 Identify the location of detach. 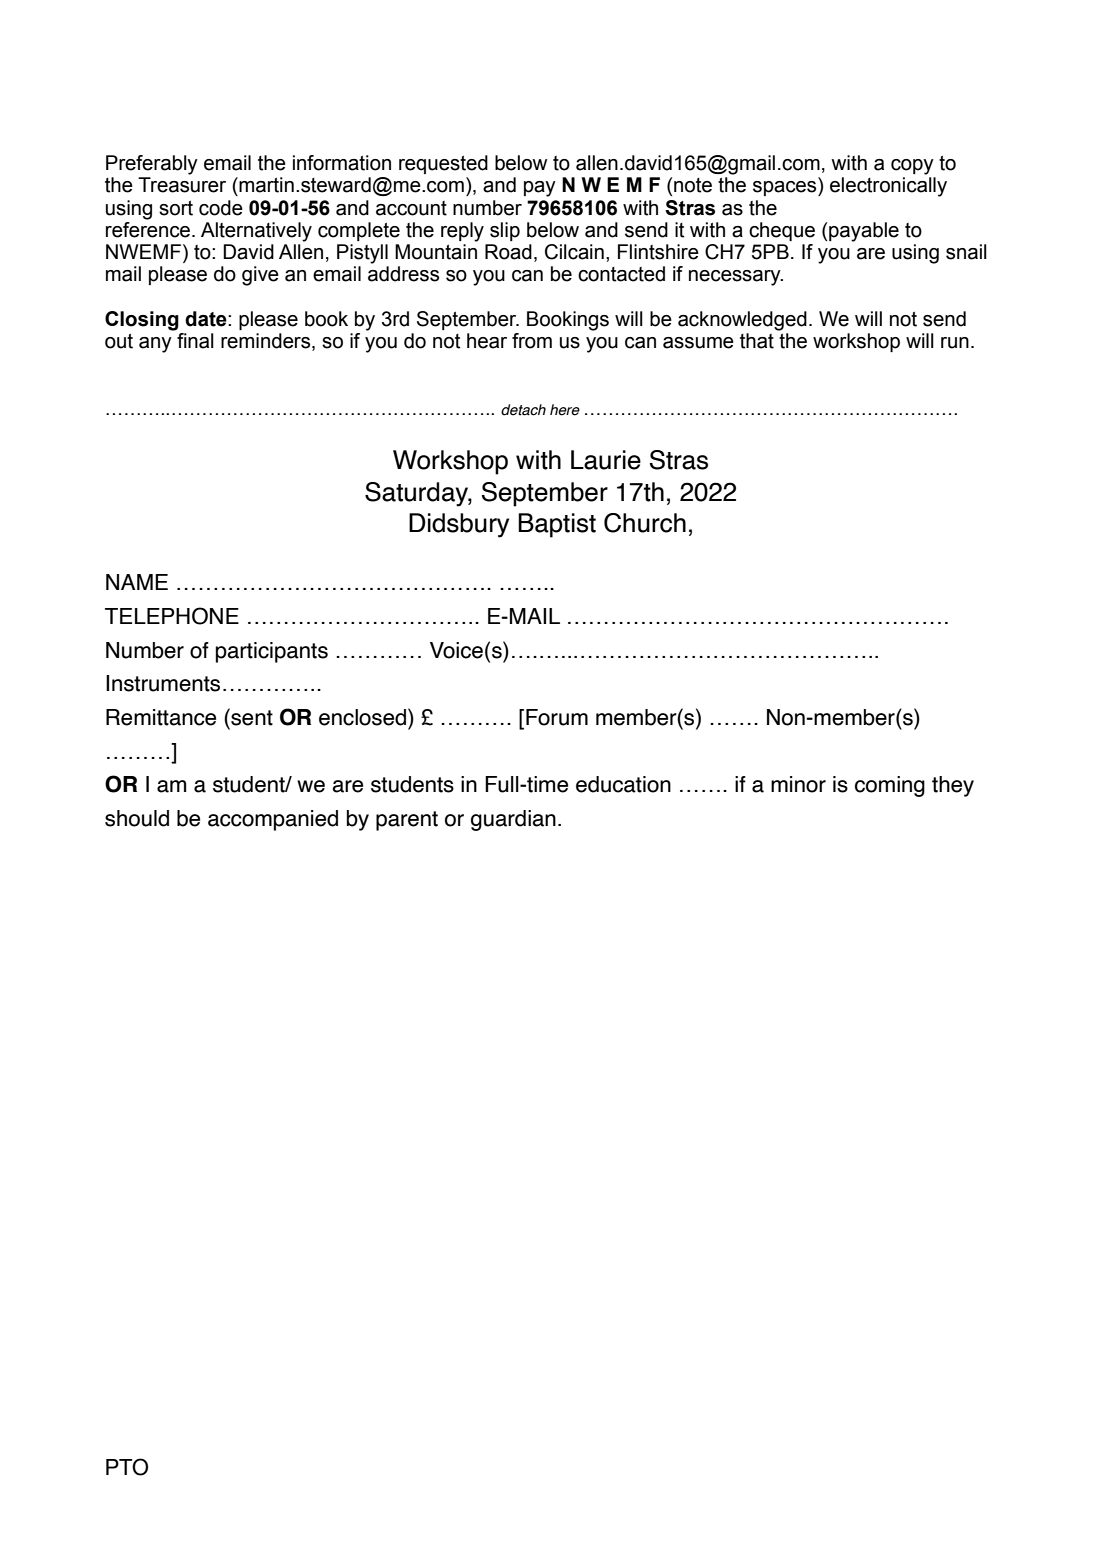
(523, 410).
